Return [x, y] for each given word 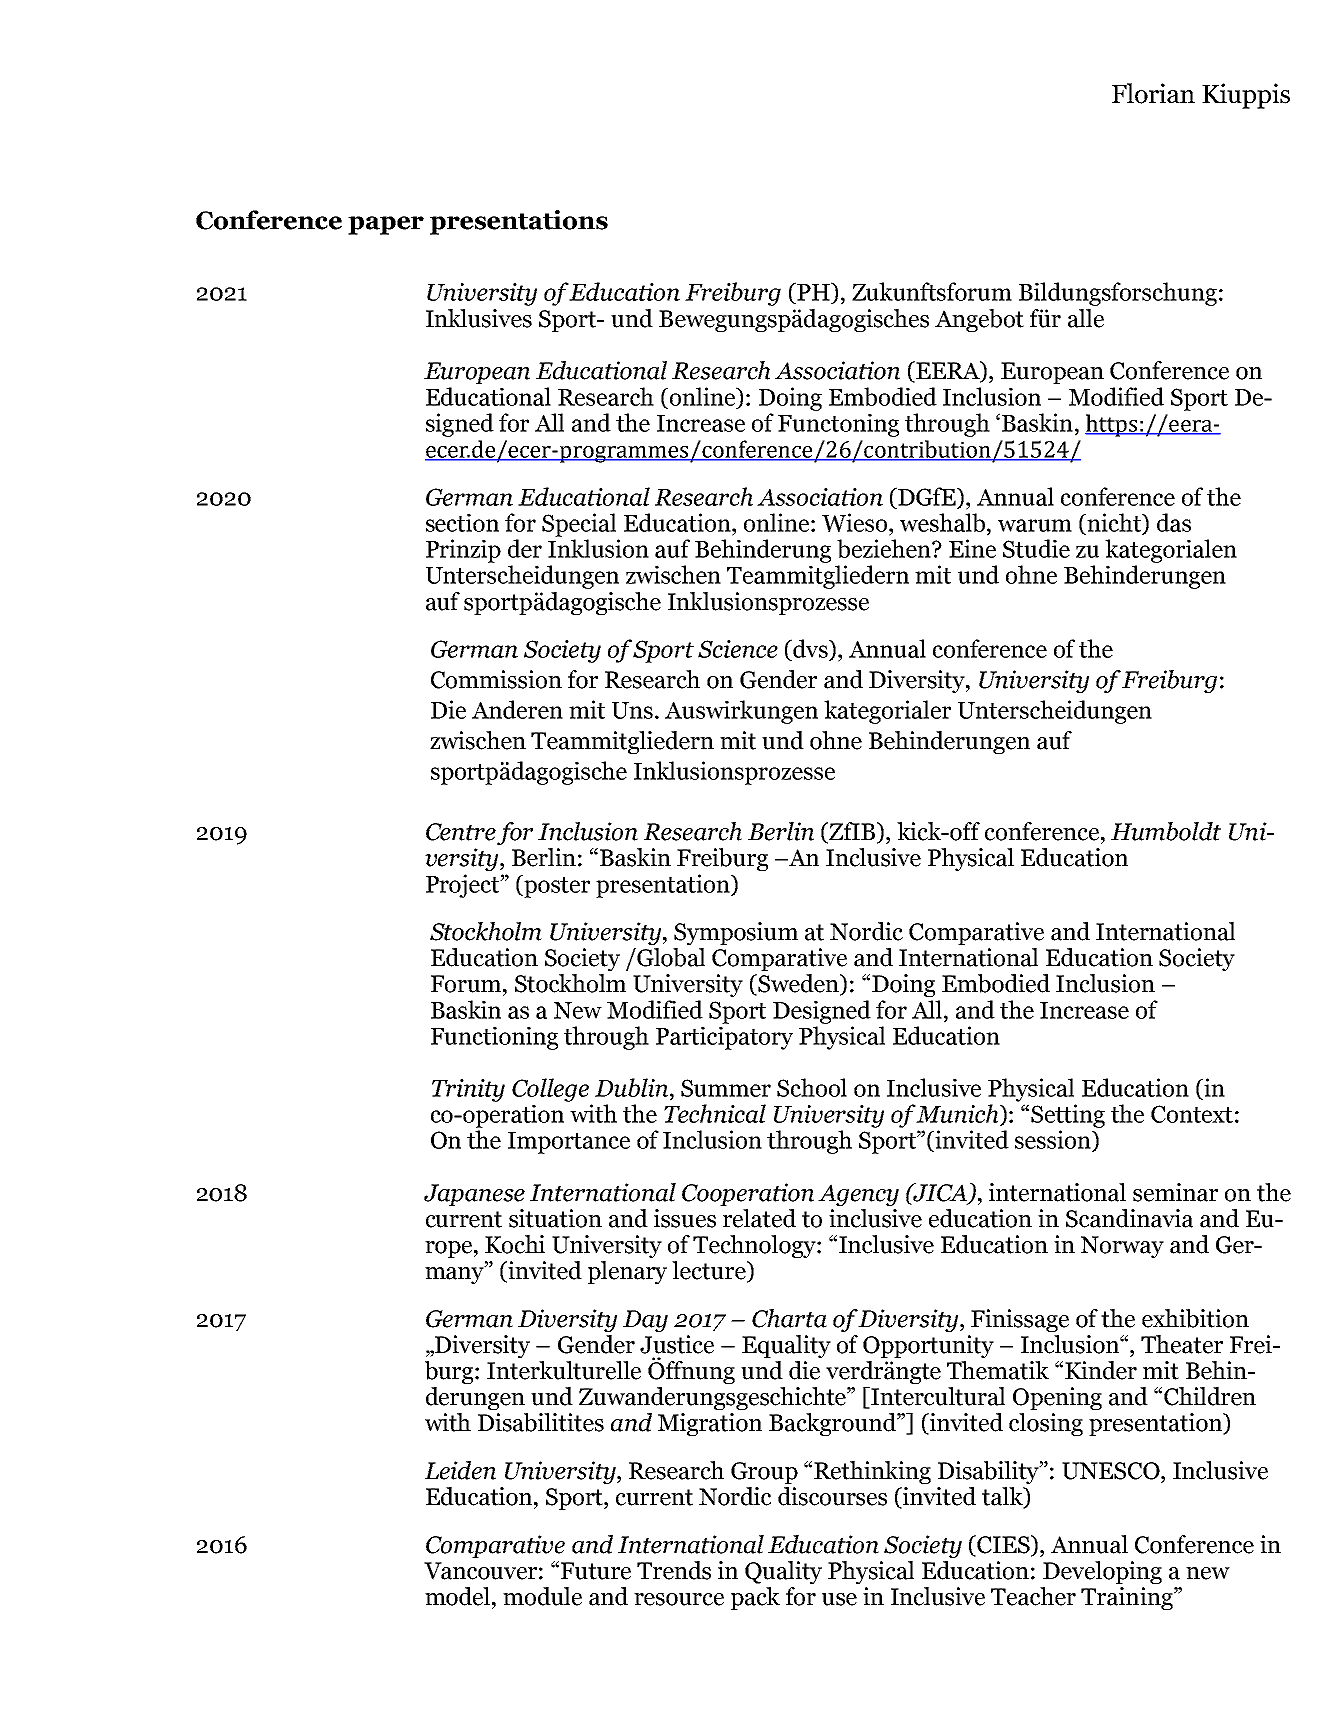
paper [386, 225]
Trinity [468, 1090]
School [812, 1087]
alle [1086, 318]
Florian [1153, 93]
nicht [1115, 523]
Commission [496, 679]
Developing [1102, 1572]
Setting [1068, 1116]
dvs [810, 648]
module [542, 1596]
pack [755, 1598]
